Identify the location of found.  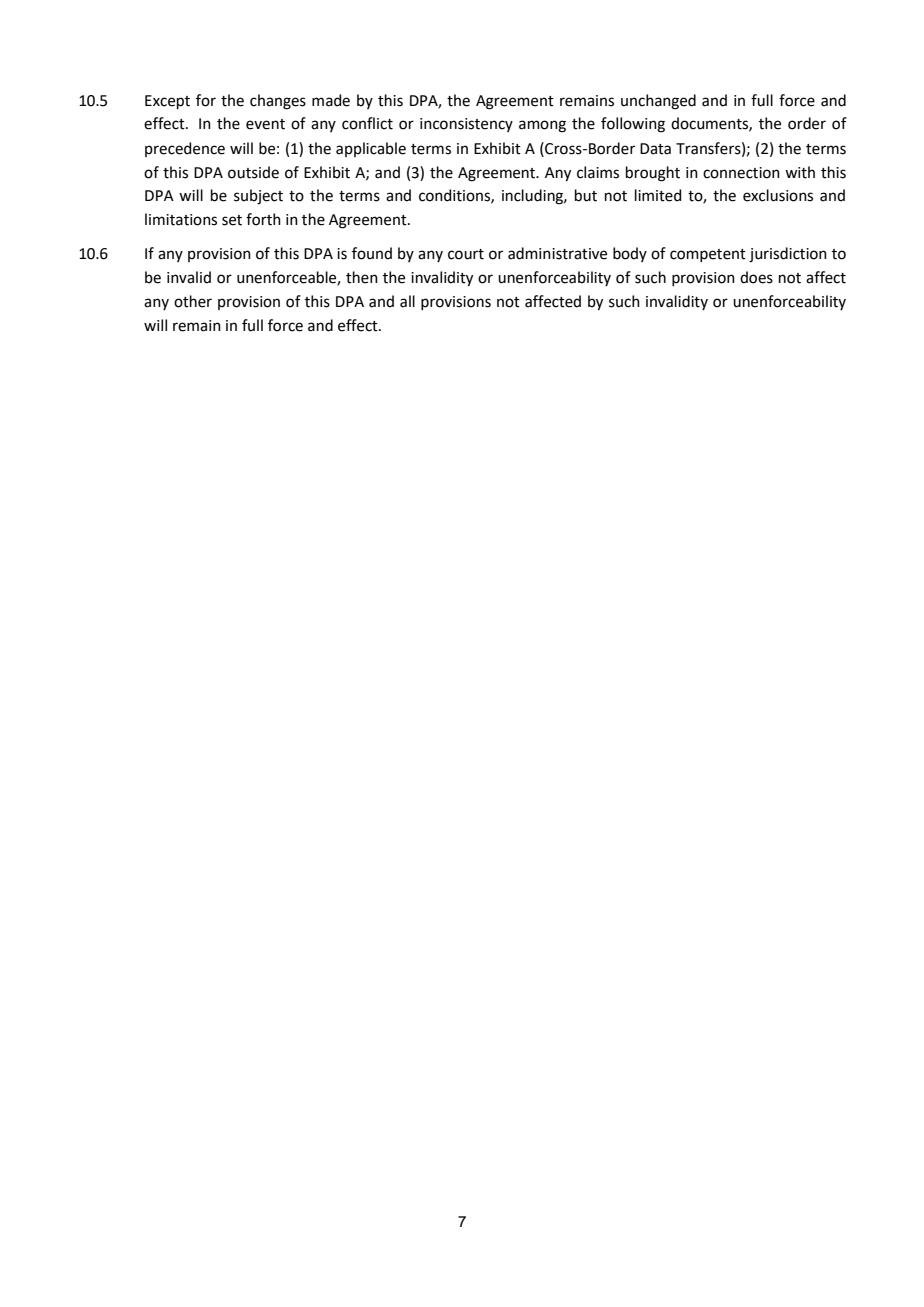
(372, 253).
